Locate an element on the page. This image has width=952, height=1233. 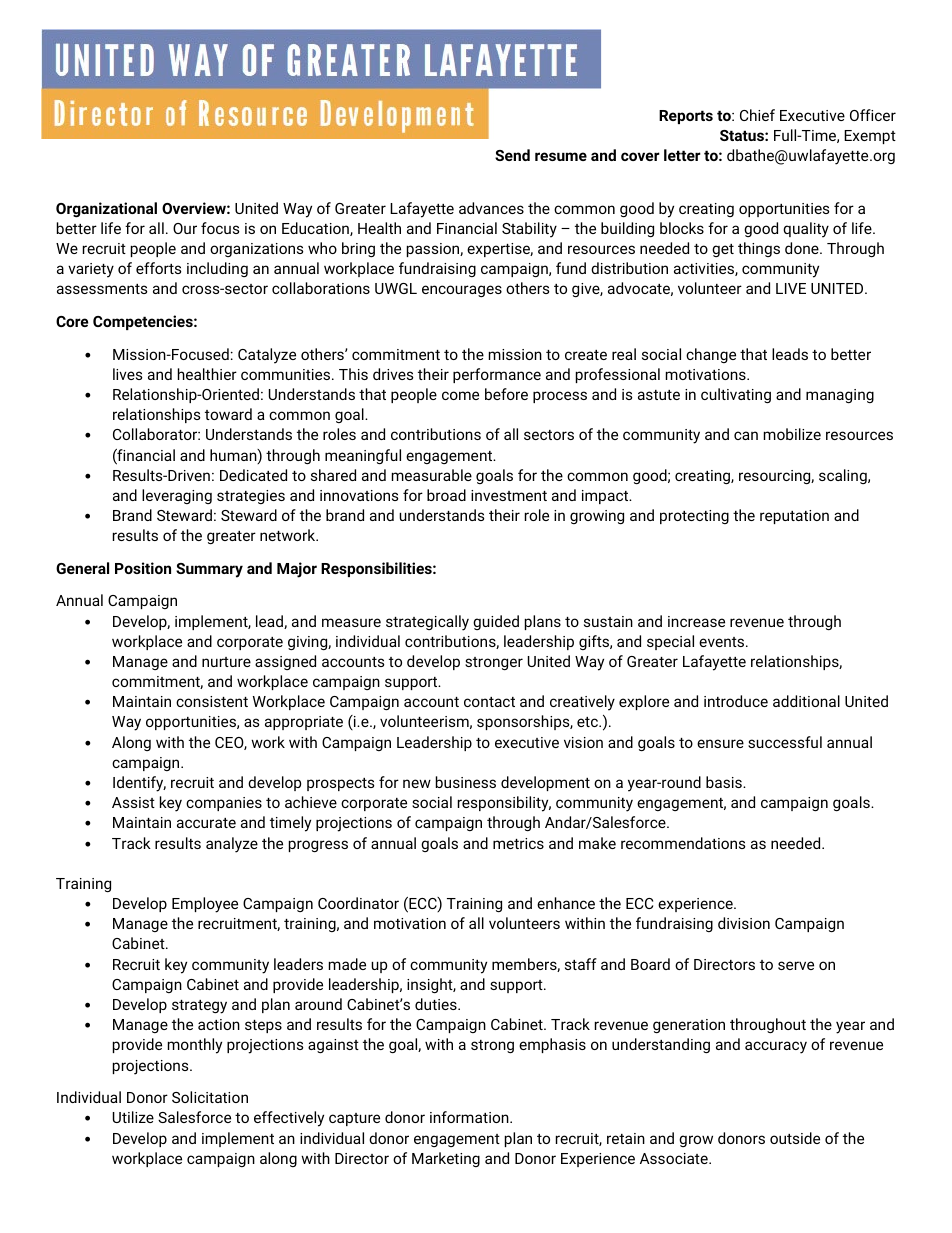
Organizational is located at coordinates (106, 210).
